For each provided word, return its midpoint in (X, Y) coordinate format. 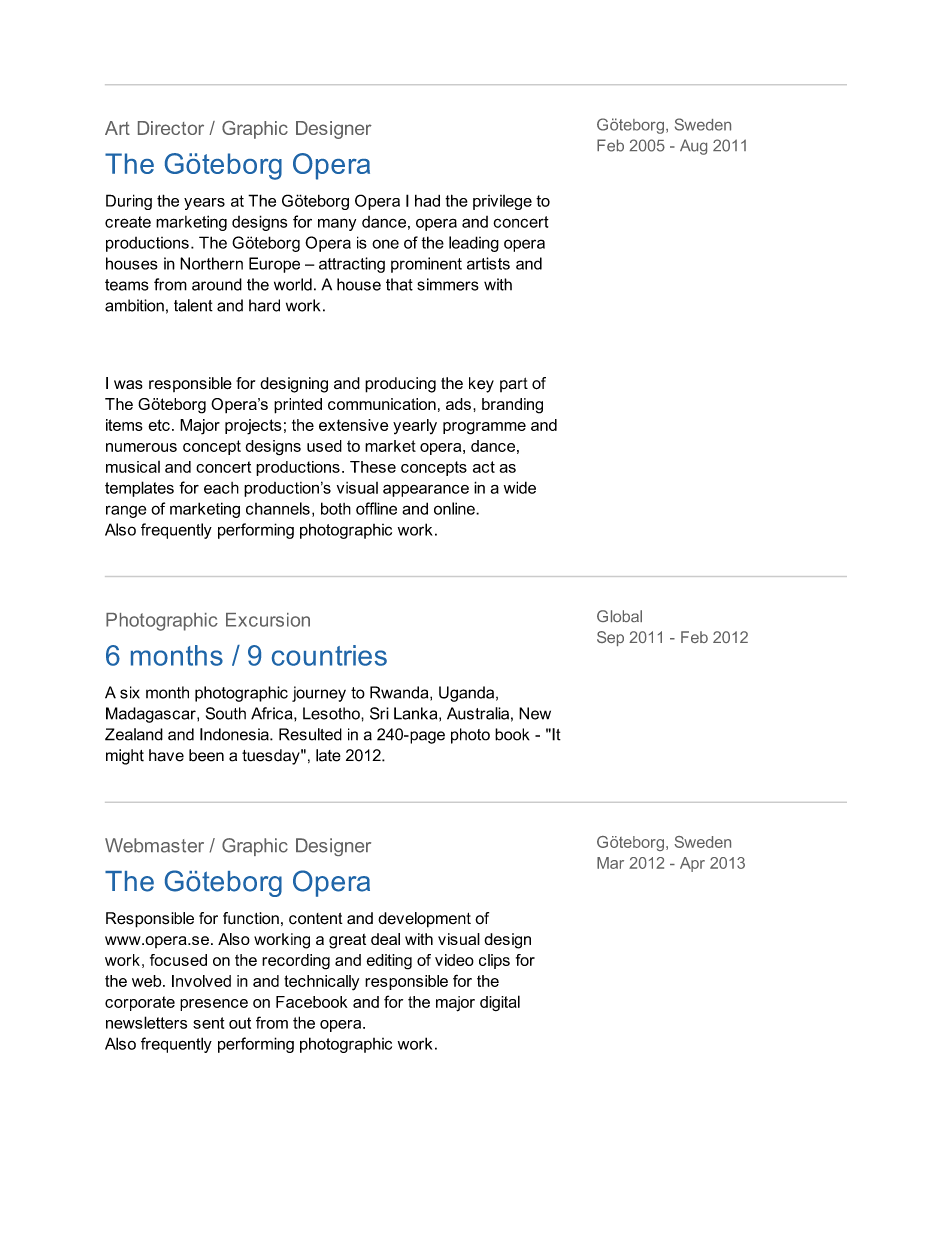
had (427, 201)
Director (171, 128)
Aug (693, 147)
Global (619, 616)
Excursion (268, 620)
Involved (201, 981)
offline (376, 508)
